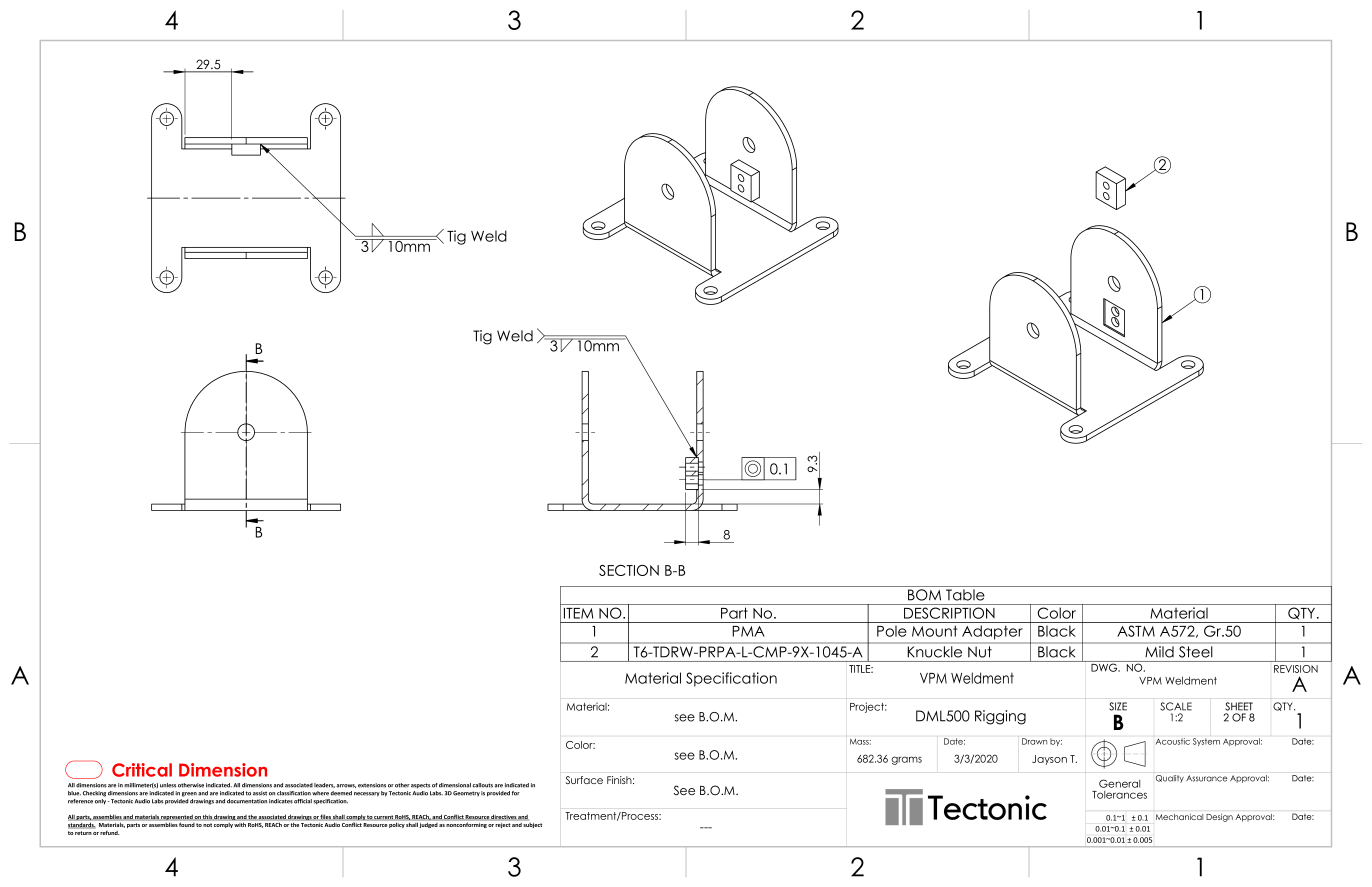  What do you see at coordinates (207, 825) in the image?
I see `not` at bounding box center [207, 825].
